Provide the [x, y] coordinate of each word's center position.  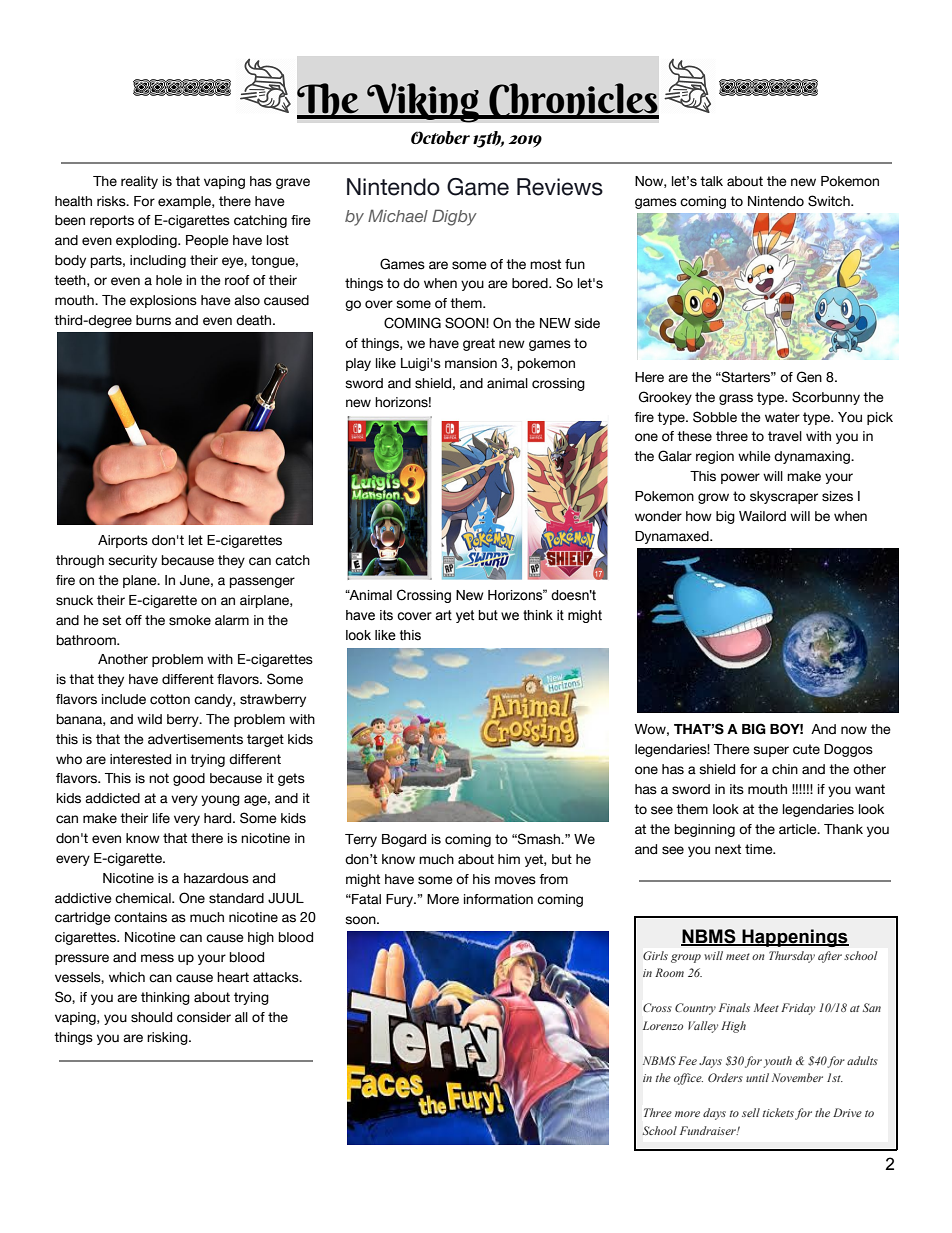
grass [736, 399]
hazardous [216, 878]
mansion [471, 363]
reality [139, 182]
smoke [190, 620]
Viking [423, 103]
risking [168, 1038]
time [760, 849]
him [509, 859]
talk [711, 181]
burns [153, 320]
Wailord [762, 516]
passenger [262, 582]
